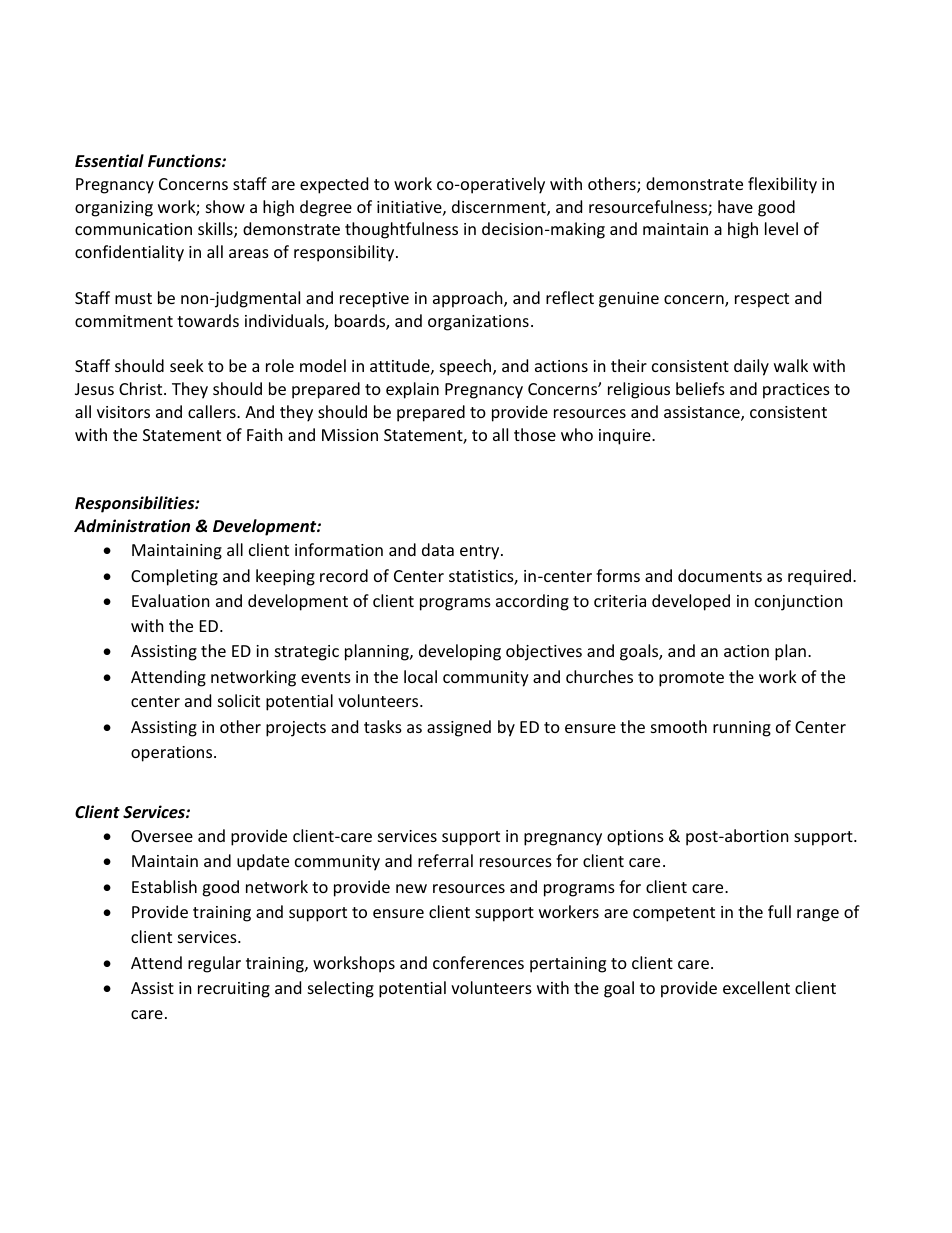 Image resolution: width=952 pixels, height=1233 pixels. Describe the element at coordinates (735, 206) in the screenshot. I see `have` at that location.
